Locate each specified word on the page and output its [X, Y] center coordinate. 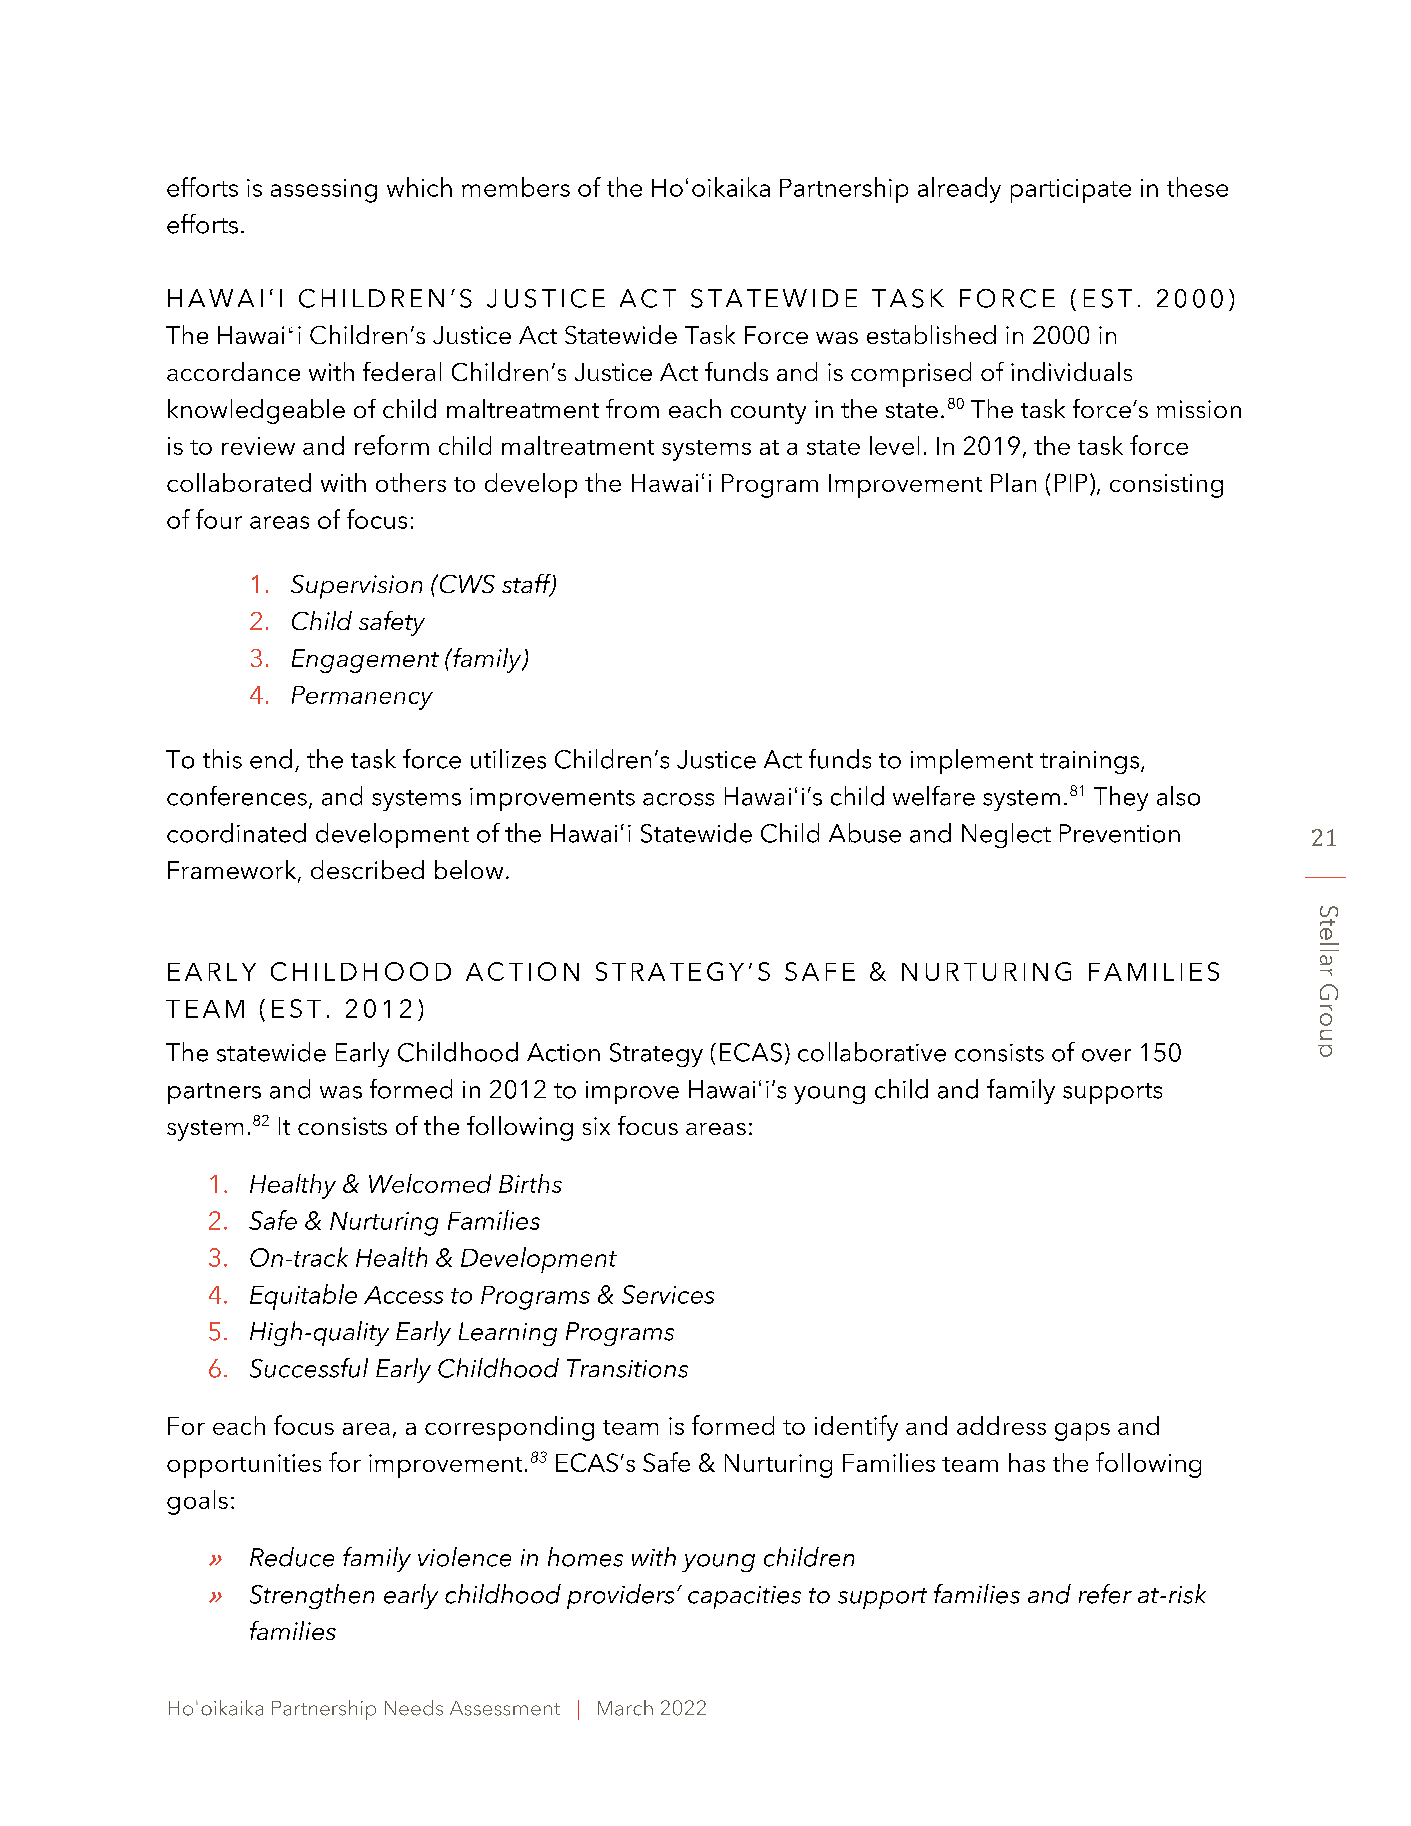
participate [1071, 191]
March [625, 1708]
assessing [324, 191]
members [516, 187]
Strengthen [312, 1596]
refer [1105, 1594]
